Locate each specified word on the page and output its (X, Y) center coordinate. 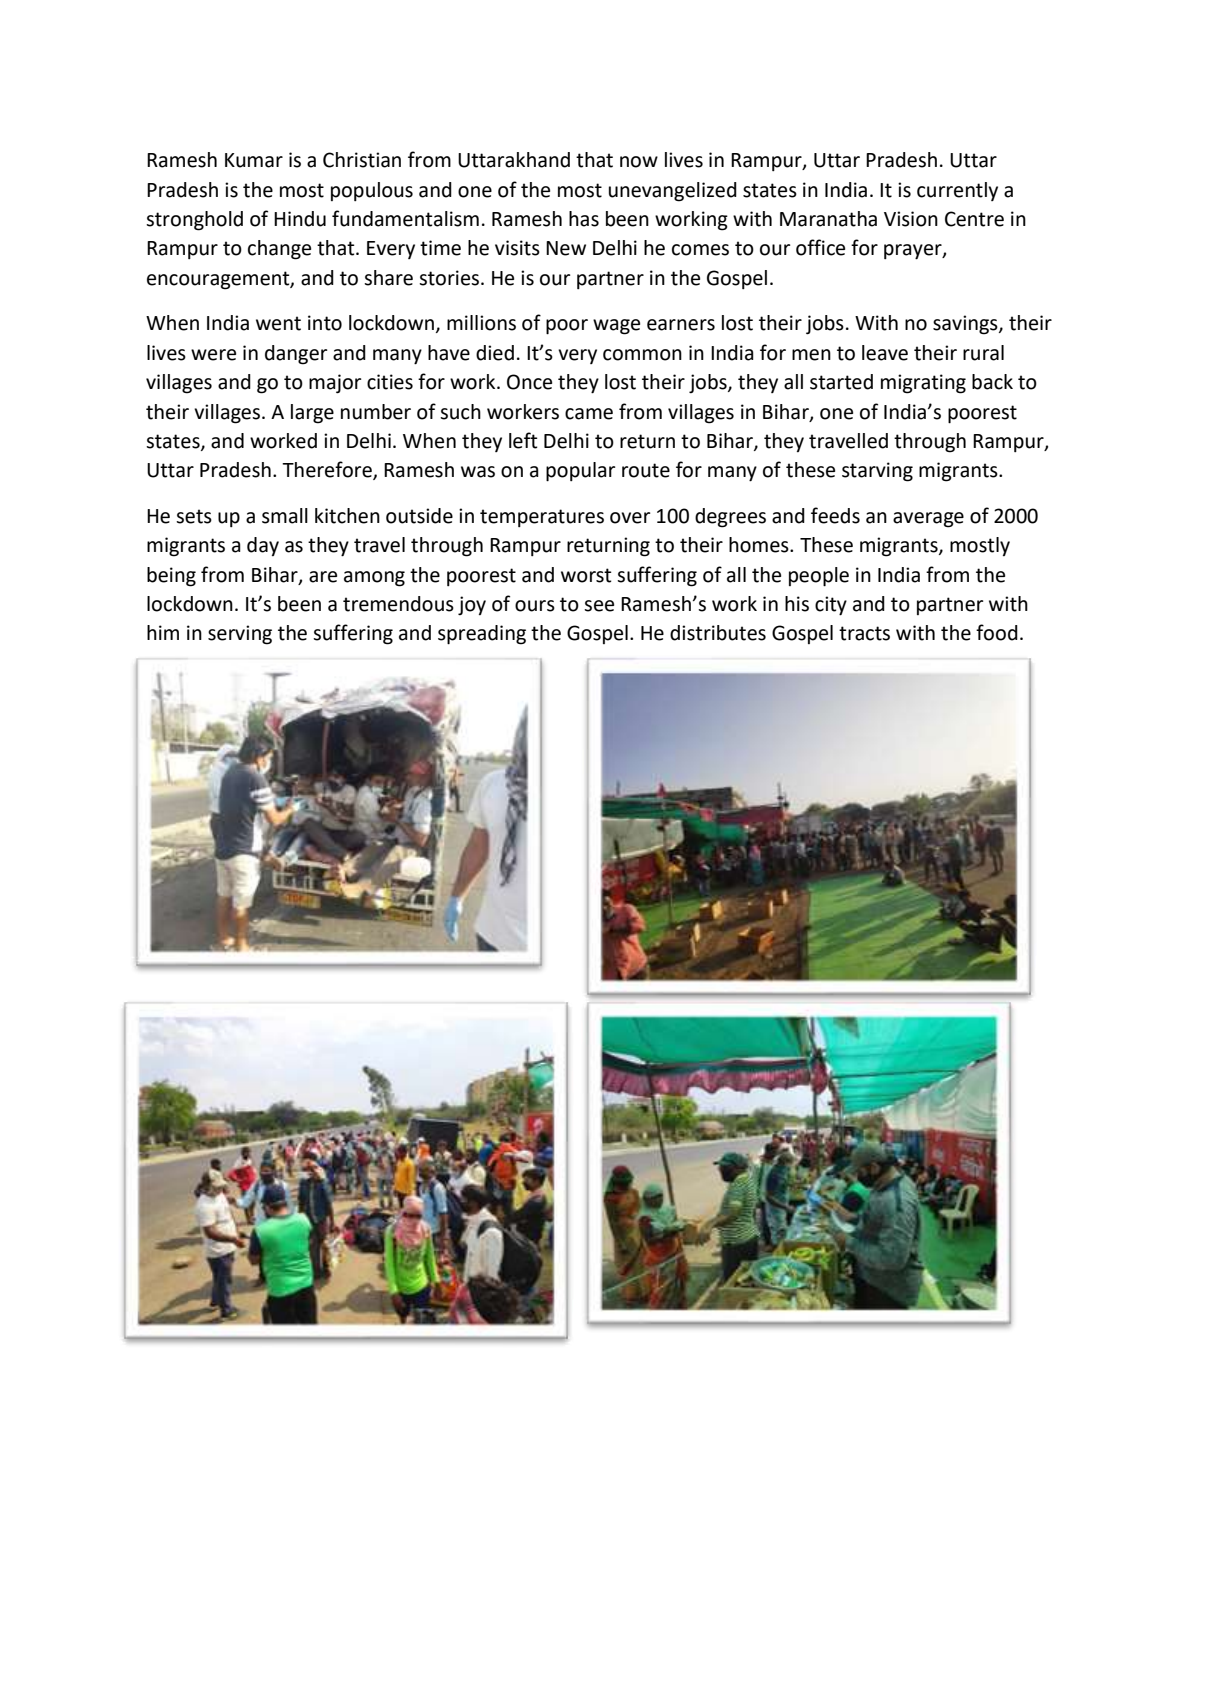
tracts (864, 633)
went (278, 323)
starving (877, 472)
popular (580, 472)
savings (966, 325)
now (639, 162)
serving (240, 635)
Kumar (254, 160)
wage (616, 327)
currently (957, 191)
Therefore (328, 470)
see (599, 606)
